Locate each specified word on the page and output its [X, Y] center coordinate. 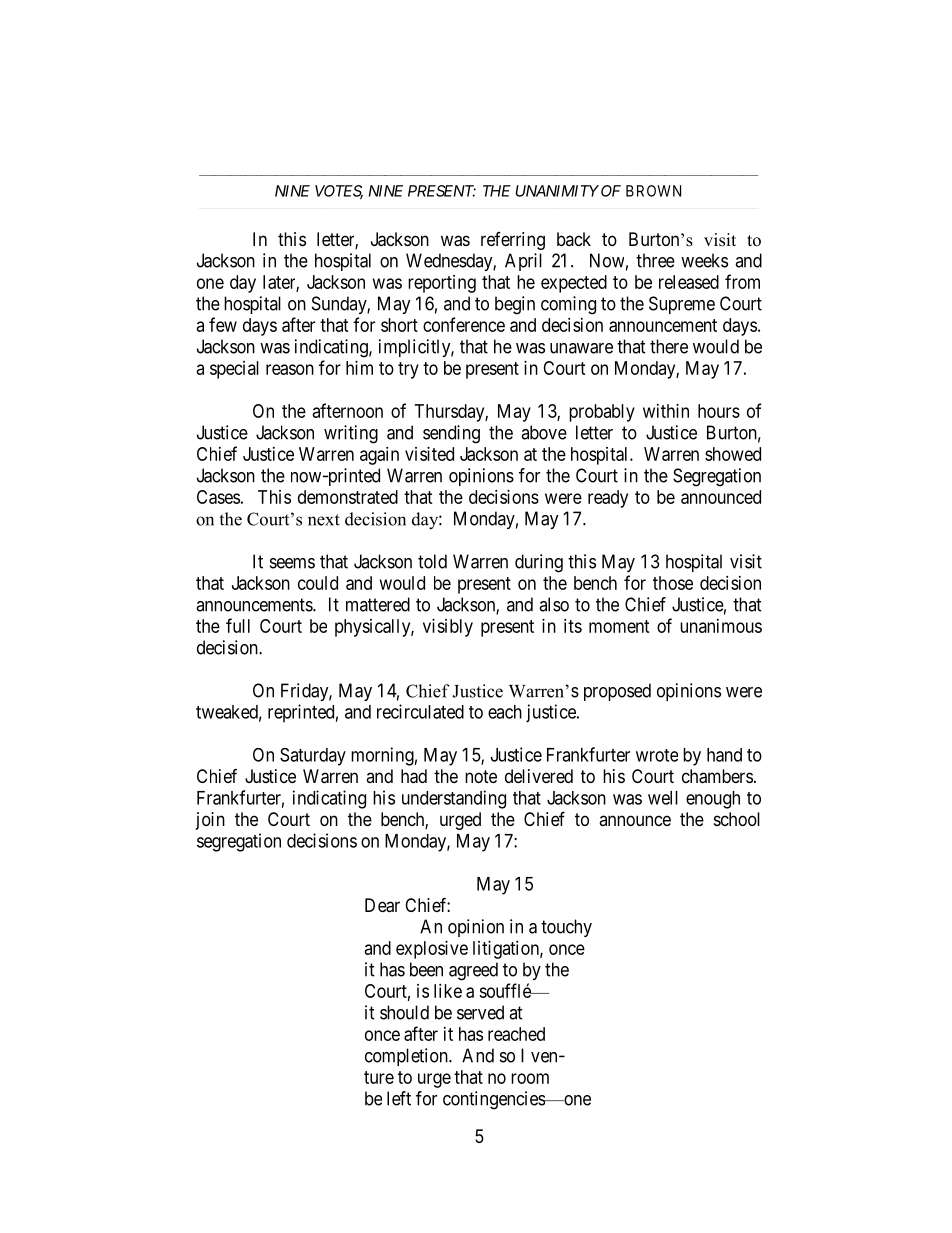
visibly [448, 628]
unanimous [721, 626]
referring [513, 241]
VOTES [339, 192]
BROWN [653, 191]
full [238, 625]
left [399, 1098]
